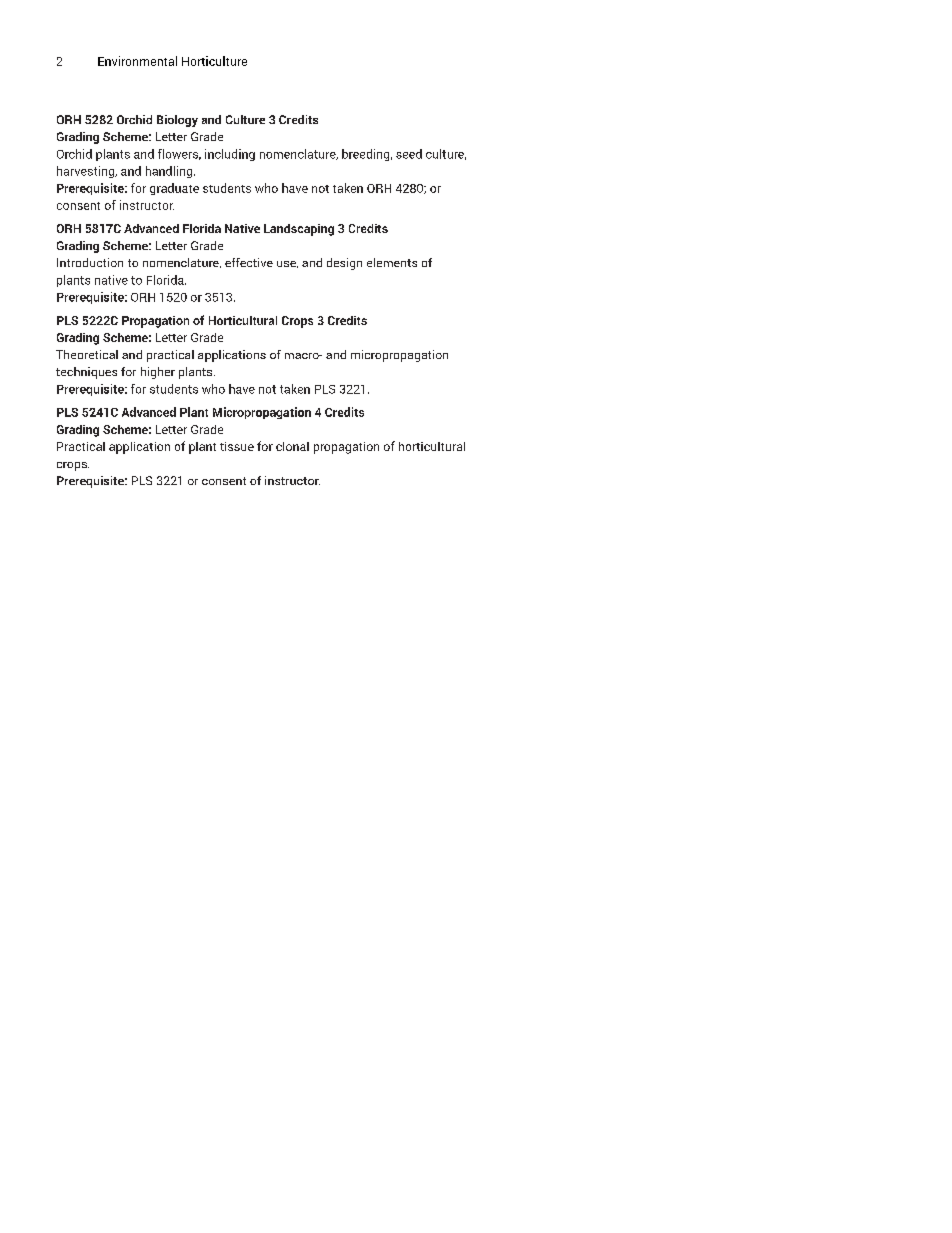 Image resolution: width=952 pixels, height=1233 pixels. Describe the element at coordinates (237, 446) in the page. I see `tissue` at that location.
